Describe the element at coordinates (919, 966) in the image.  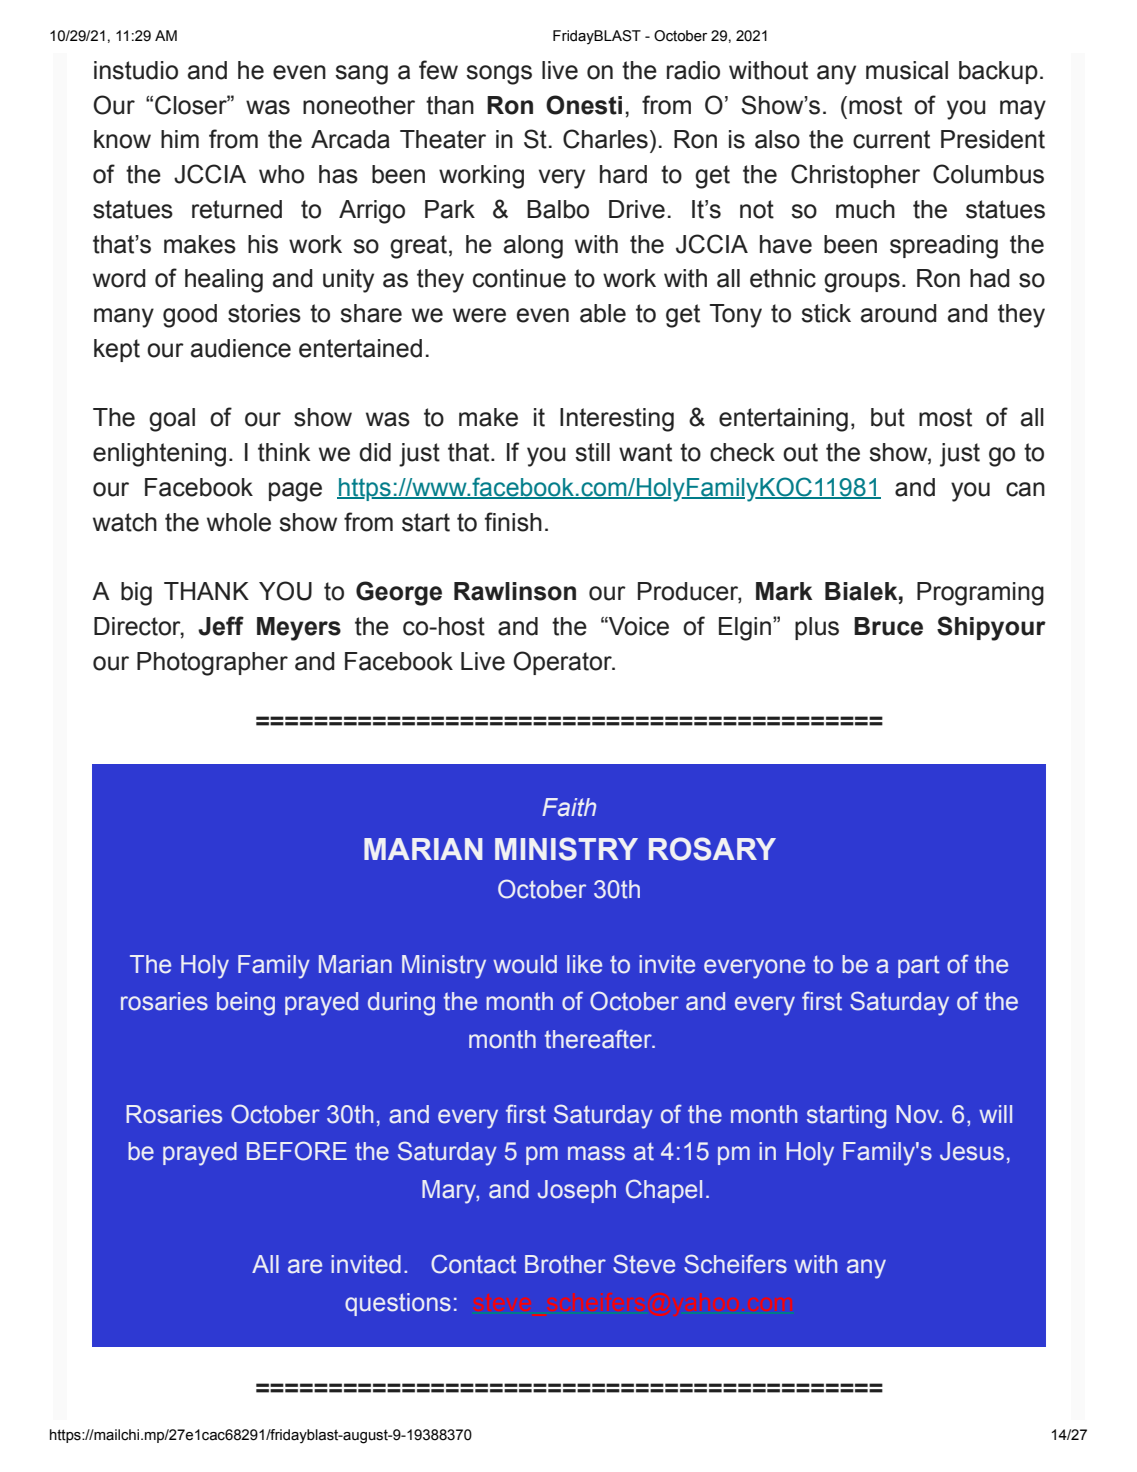
I see `part` at that location.
